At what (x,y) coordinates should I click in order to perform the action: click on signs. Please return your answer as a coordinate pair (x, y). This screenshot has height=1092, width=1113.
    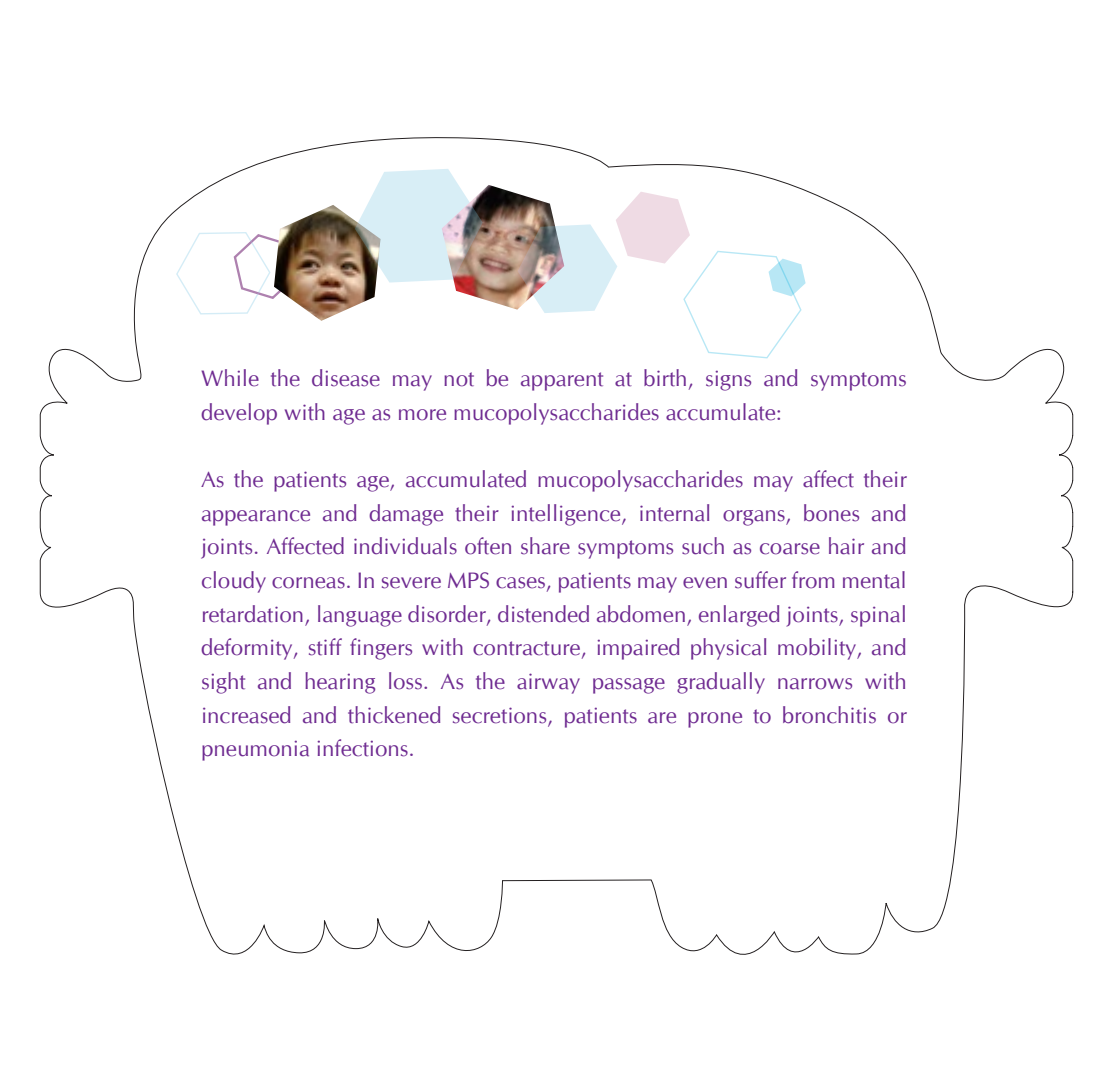
    Looking at the image, I should click on (728, 380).
